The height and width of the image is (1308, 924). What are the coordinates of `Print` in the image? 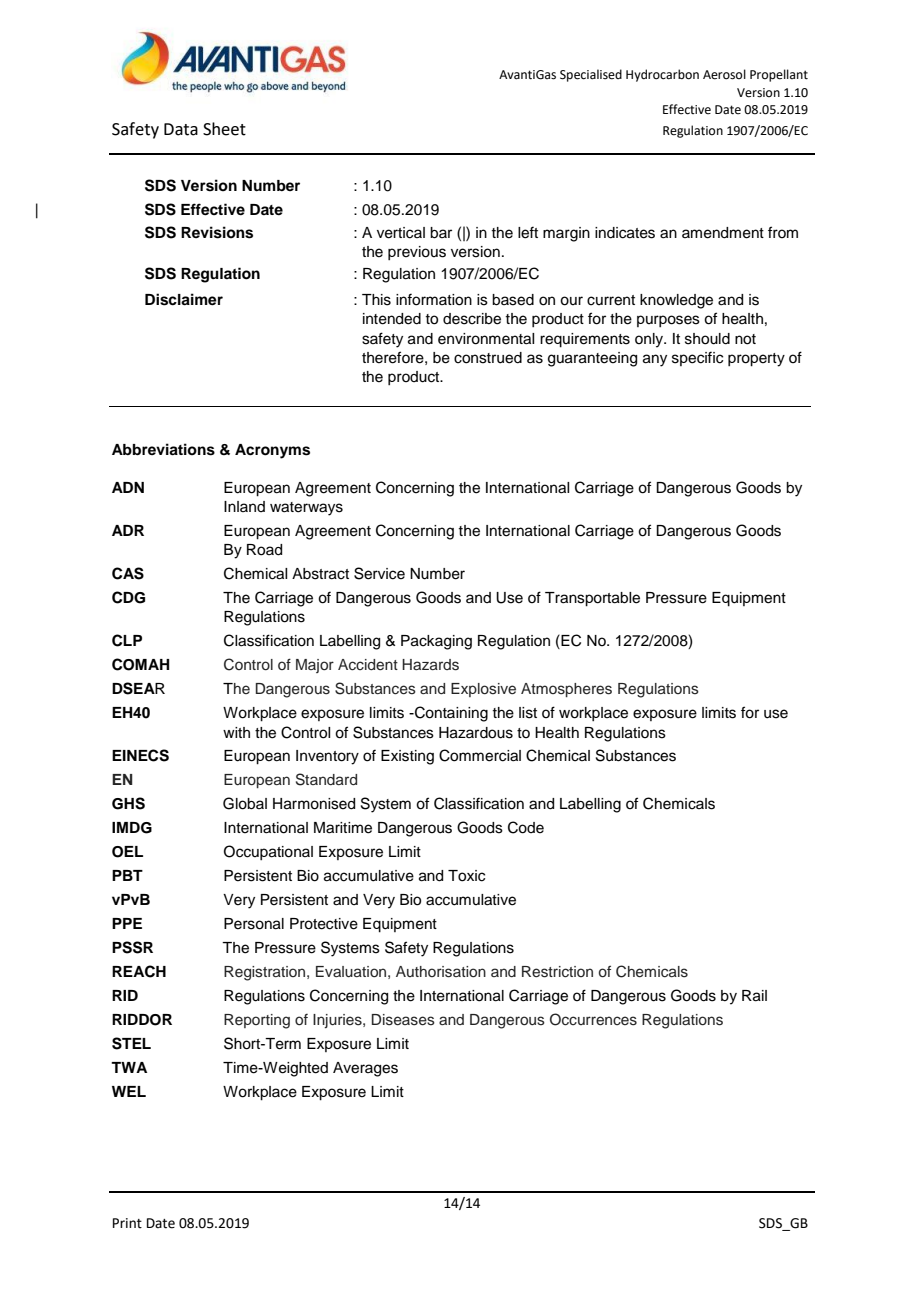 It's located at (127, 1223).
